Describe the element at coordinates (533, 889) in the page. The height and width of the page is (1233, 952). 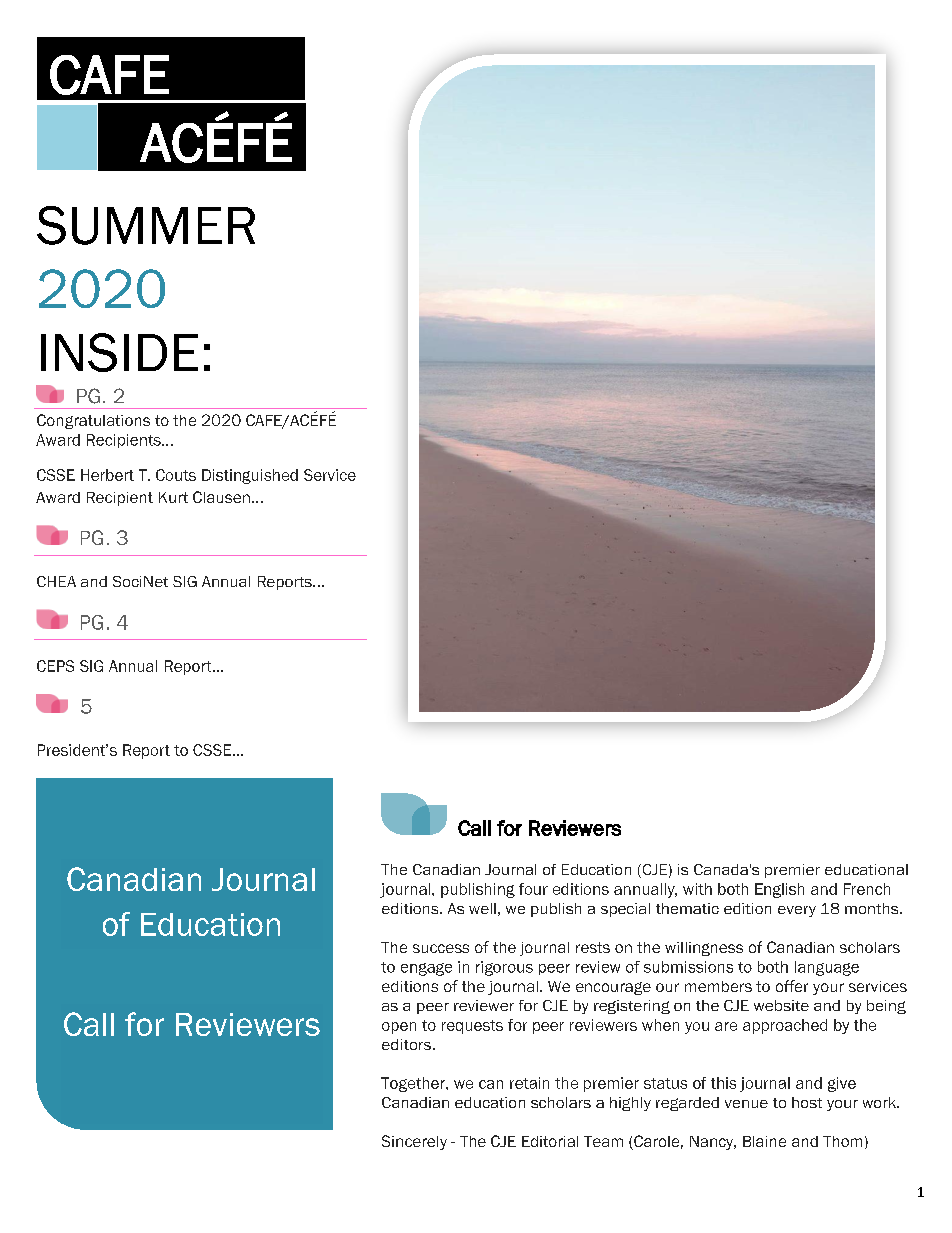
I see `four` at that location.
